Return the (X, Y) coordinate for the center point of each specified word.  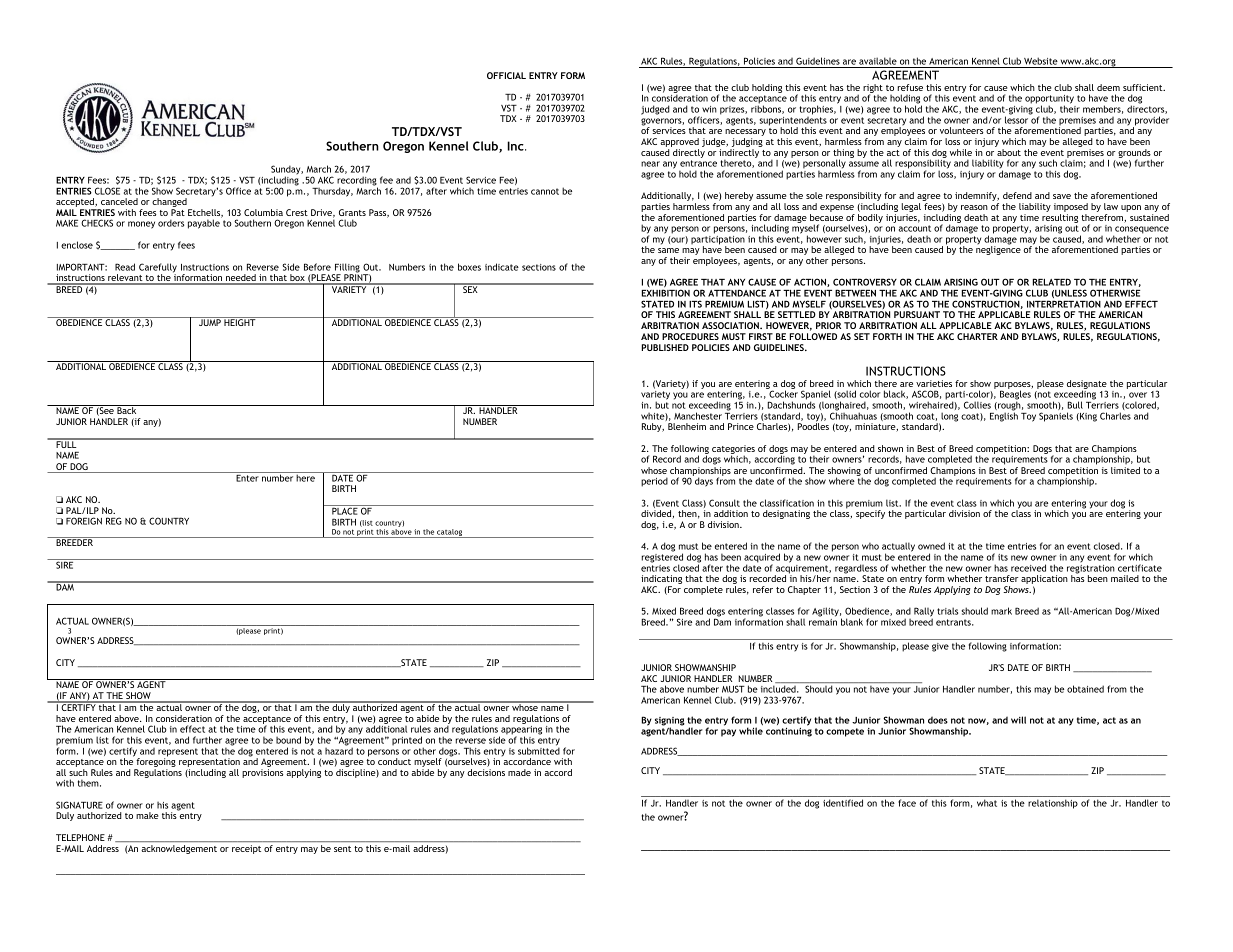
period (654, 482)
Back (127, 409)
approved (679, 144)
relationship (1053, 804)
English (1004, 416)
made (519, 772)
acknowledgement (179, 849)
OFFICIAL (506, 75)
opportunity (1049, 100)
